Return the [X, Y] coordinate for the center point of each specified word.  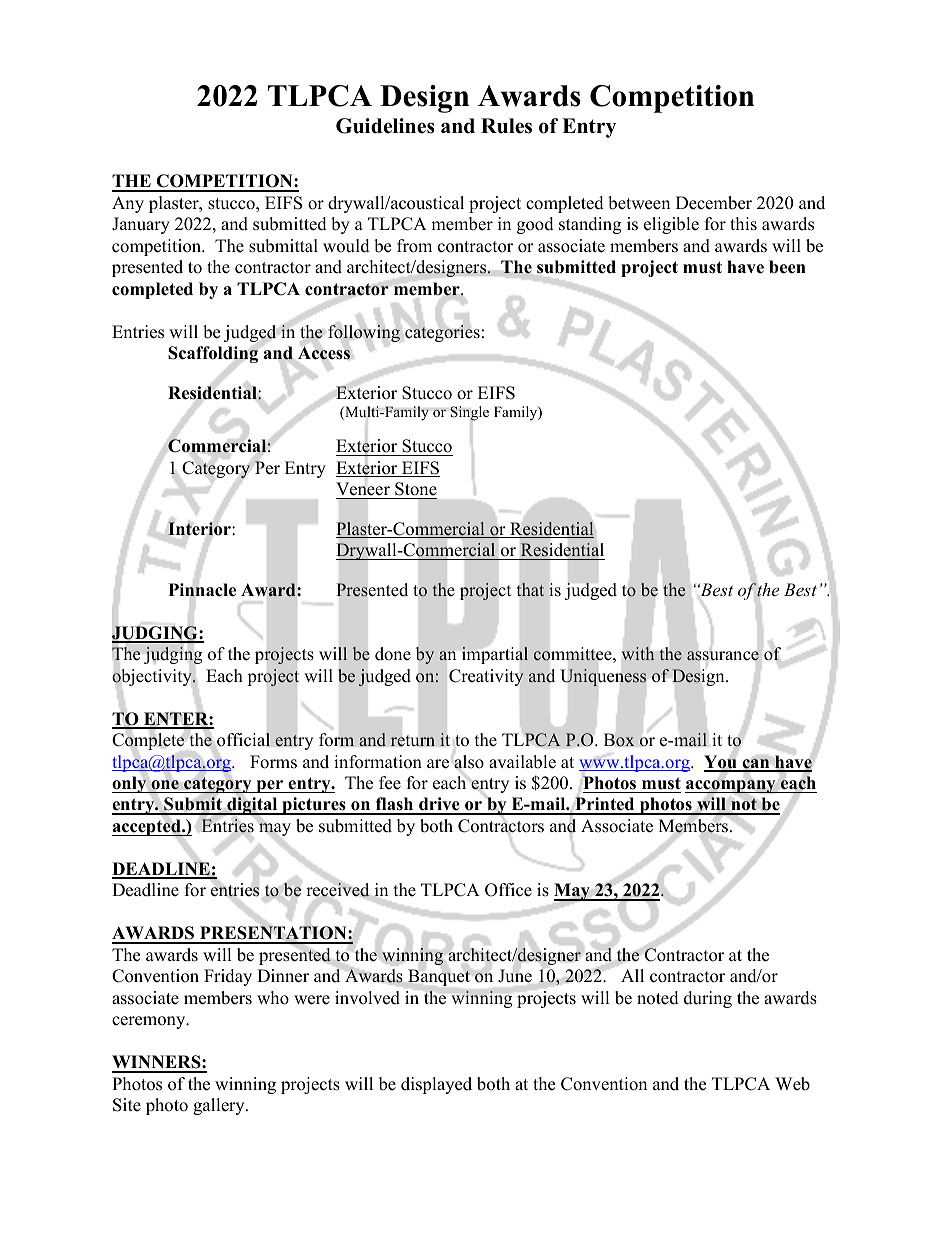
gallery [220, 1106]
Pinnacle [202, 590]
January [141, 225]
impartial [495, 655]
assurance [723, 656]
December [714, 203]
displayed [436, 1085]
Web [792, 1084]
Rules [506, 126]
